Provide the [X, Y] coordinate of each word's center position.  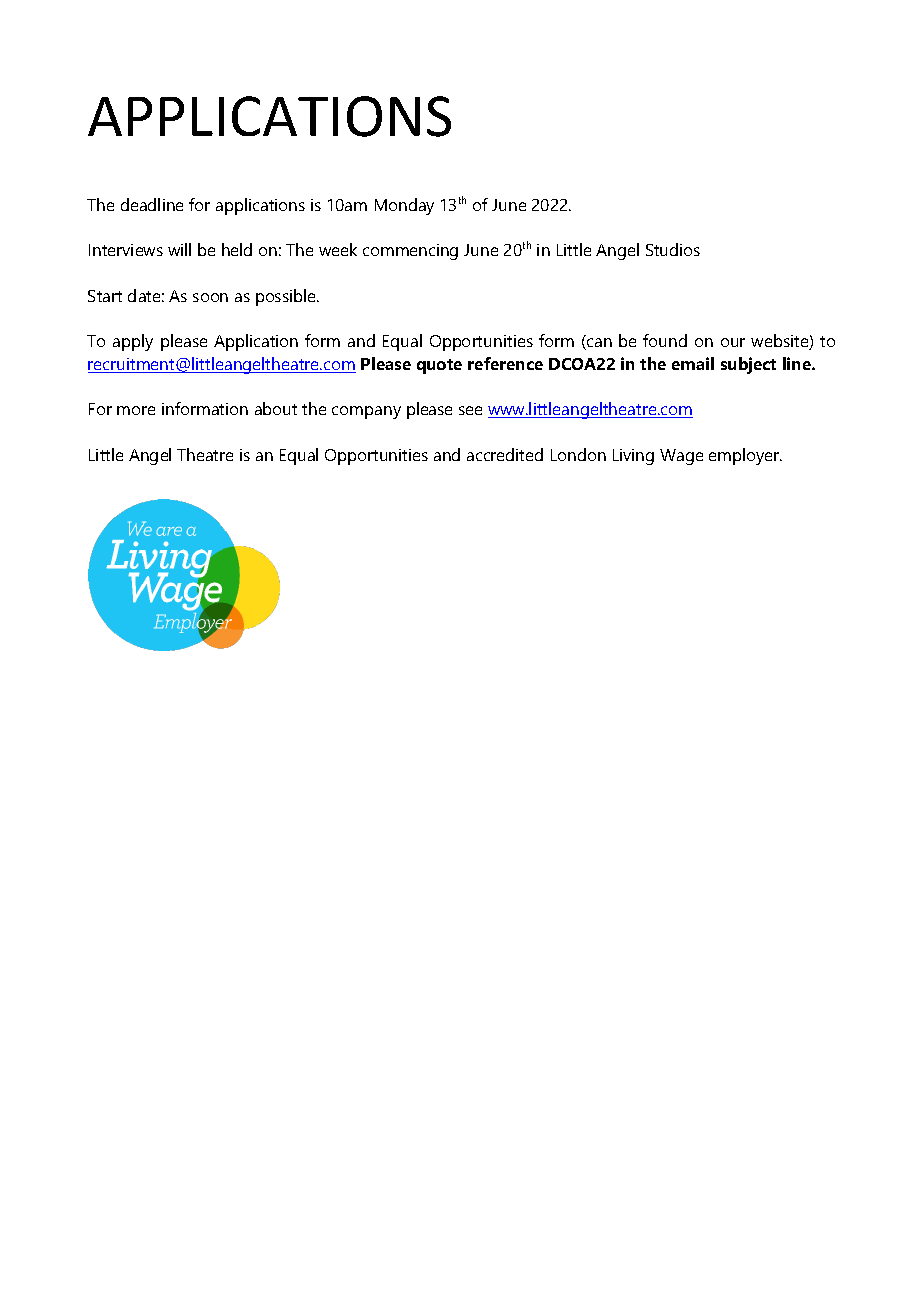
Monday [404, 206]
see [470, 410]
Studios [673, 249]
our [733, 342]
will [179, 249]
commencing [410, 252]
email [693, 363]
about [276, 408]
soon [210, 297]
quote [439, 366]
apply [133, 342]
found [665, 340]
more [136, 410]
